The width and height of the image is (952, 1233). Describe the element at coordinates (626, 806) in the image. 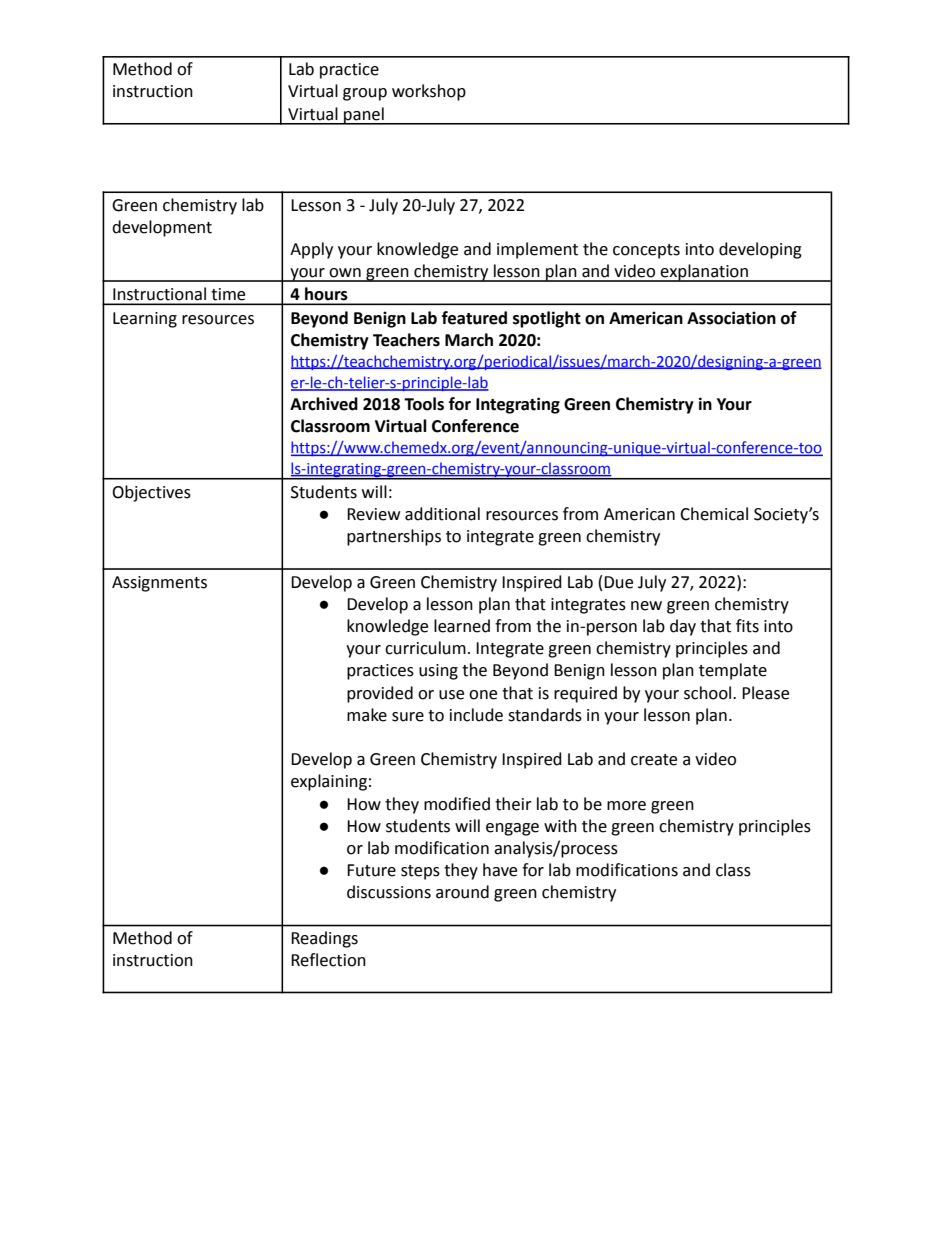

I see `more` at that location.
